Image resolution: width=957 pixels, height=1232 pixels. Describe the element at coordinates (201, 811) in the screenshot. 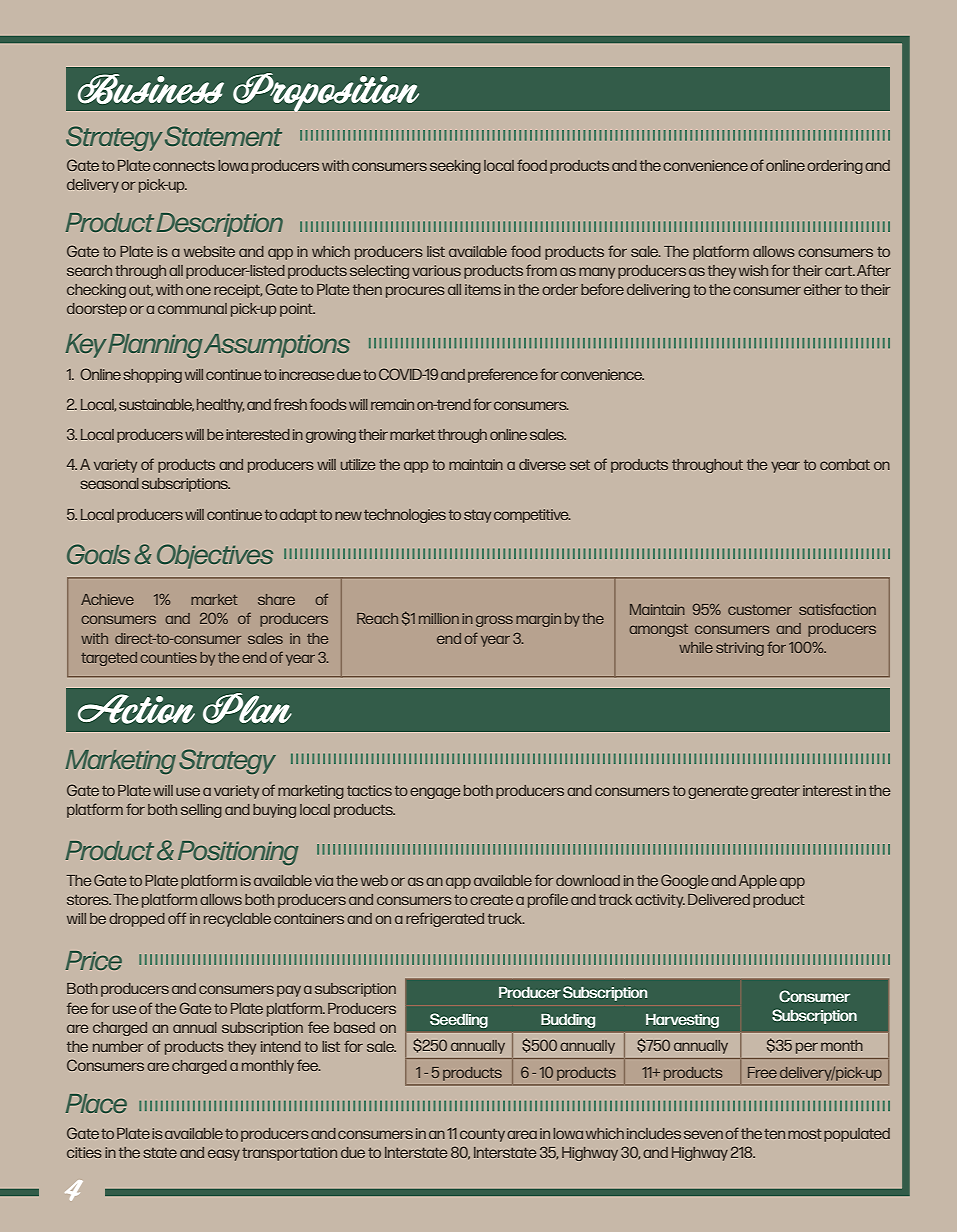

I see `selling` at that location.
